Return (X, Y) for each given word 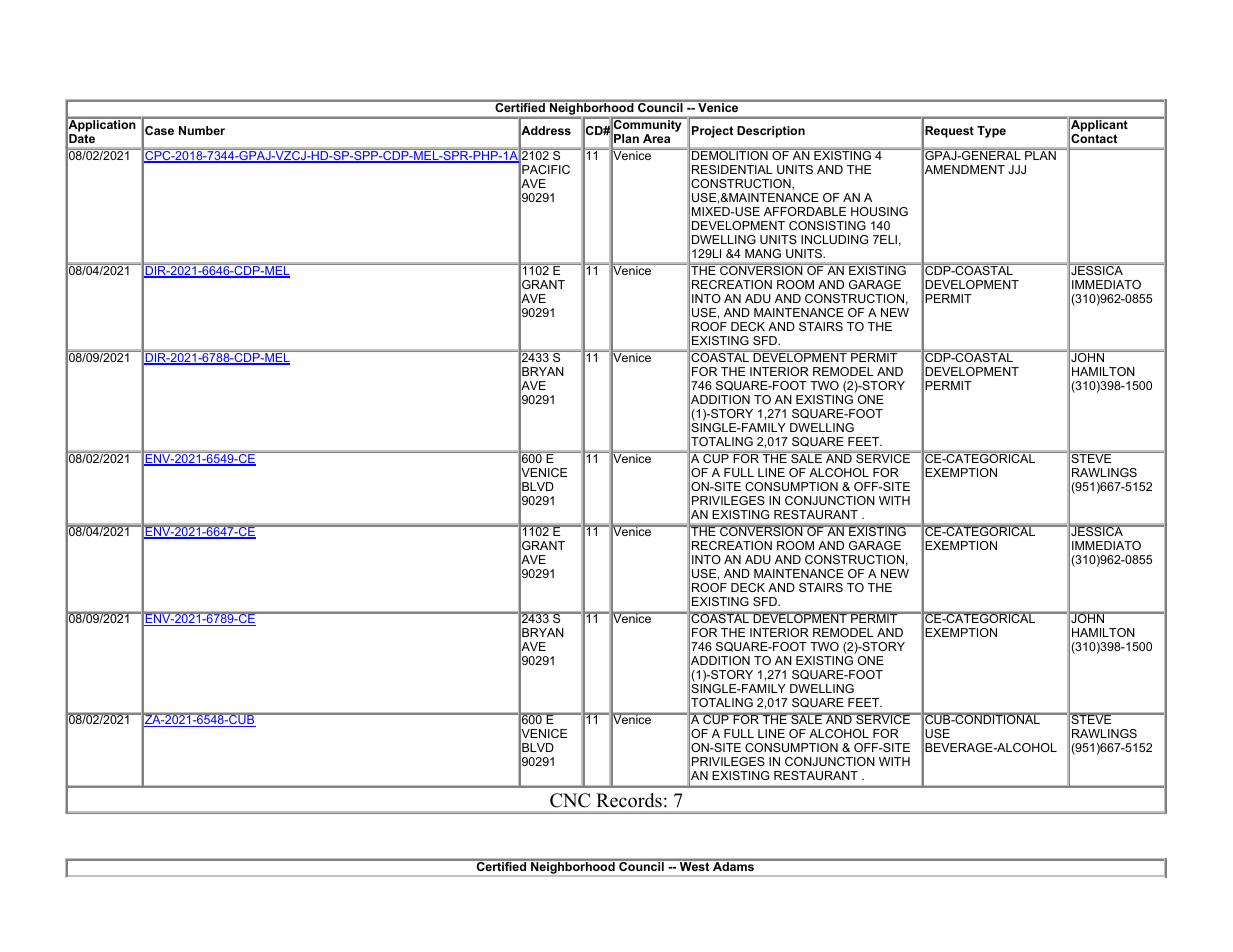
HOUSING (879, 211)
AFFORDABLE (805, 211)
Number (202, 130)
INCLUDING (834, 239)
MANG (763, 253)
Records (629, 800)
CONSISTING (827, 225)
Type (991, 132)
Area (656, 138)
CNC (570, 800)
